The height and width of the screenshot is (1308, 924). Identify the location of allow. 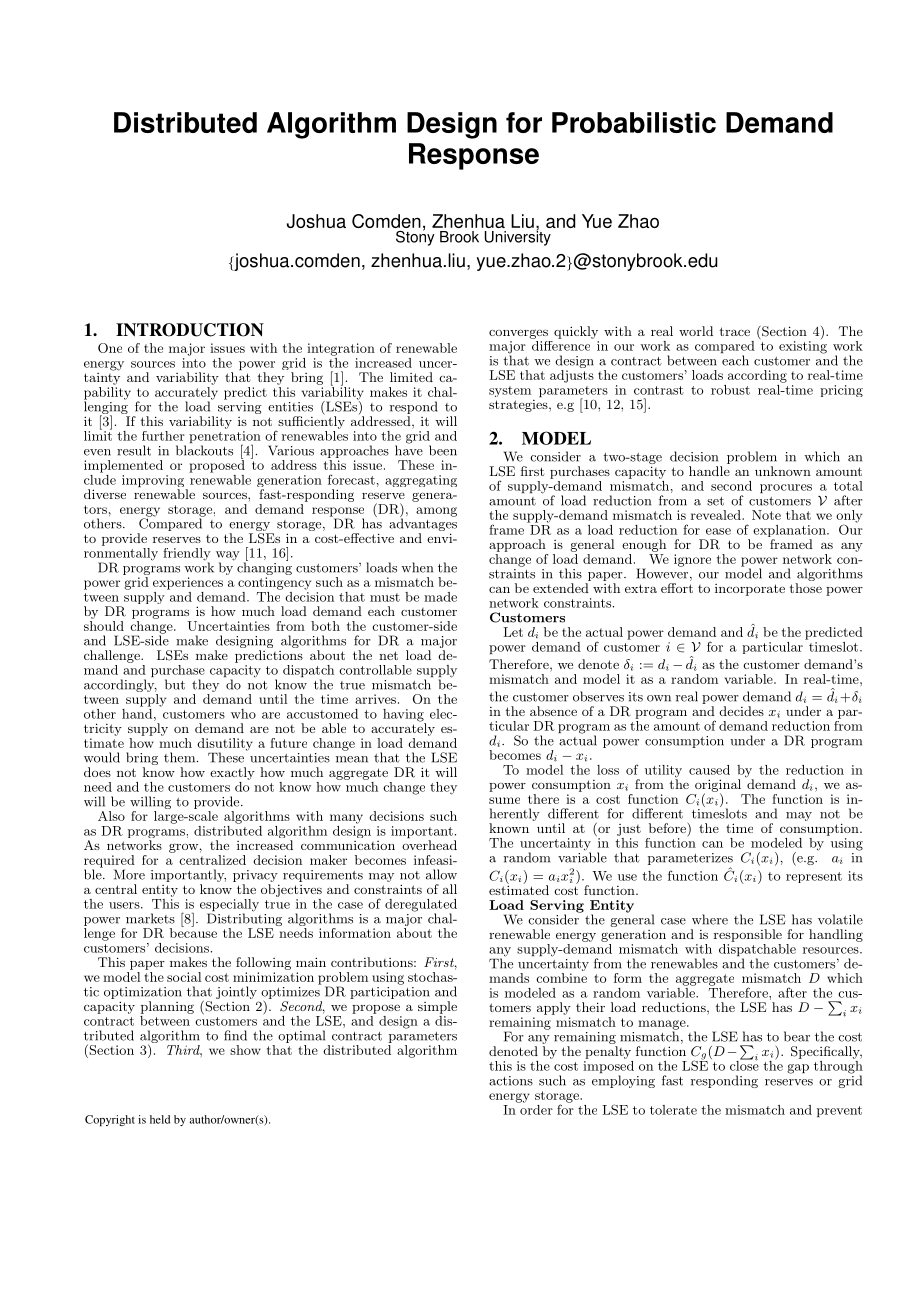
(441, 874).
